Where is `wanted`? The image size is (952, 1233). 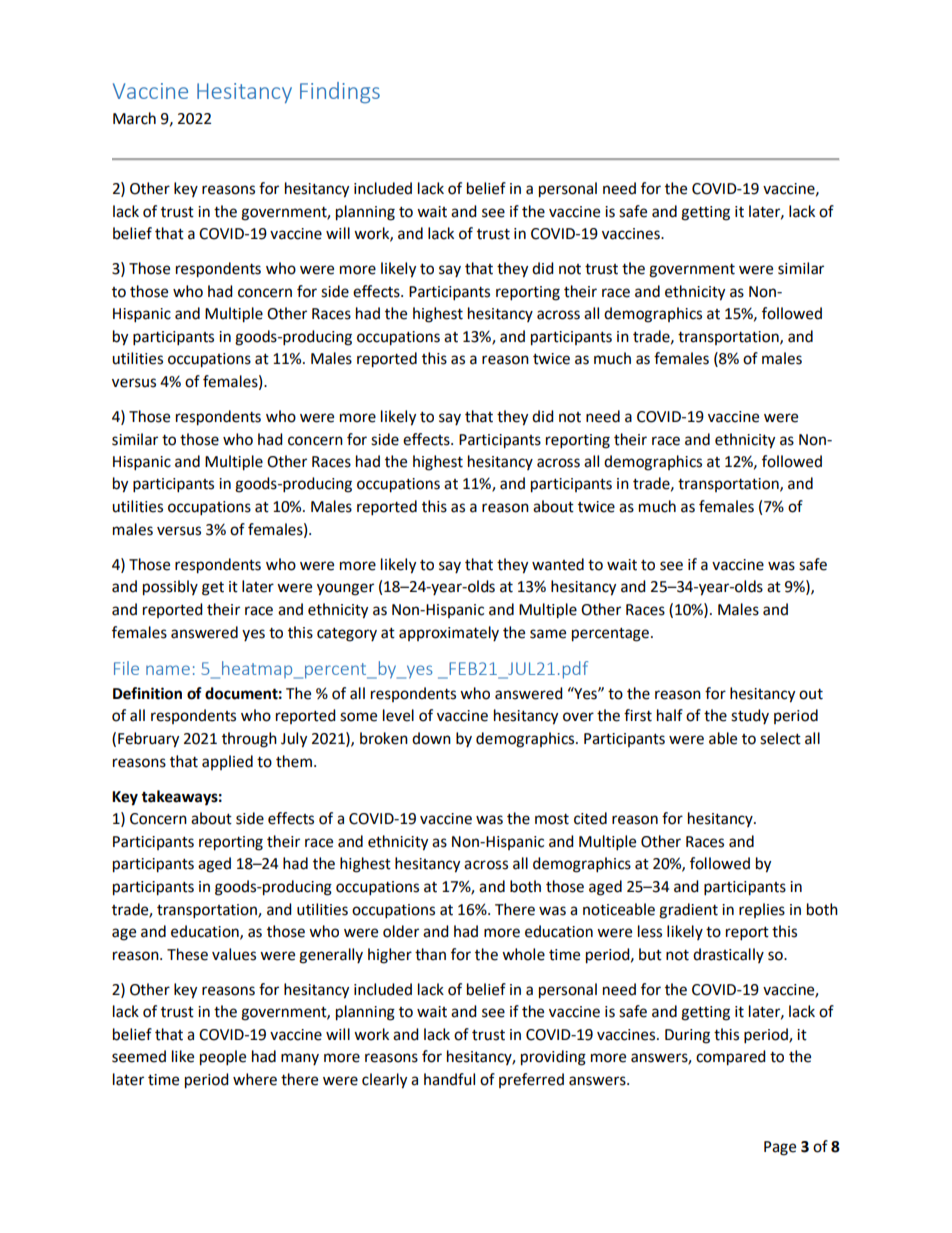
wanted is located at coordinates (558, 564).
